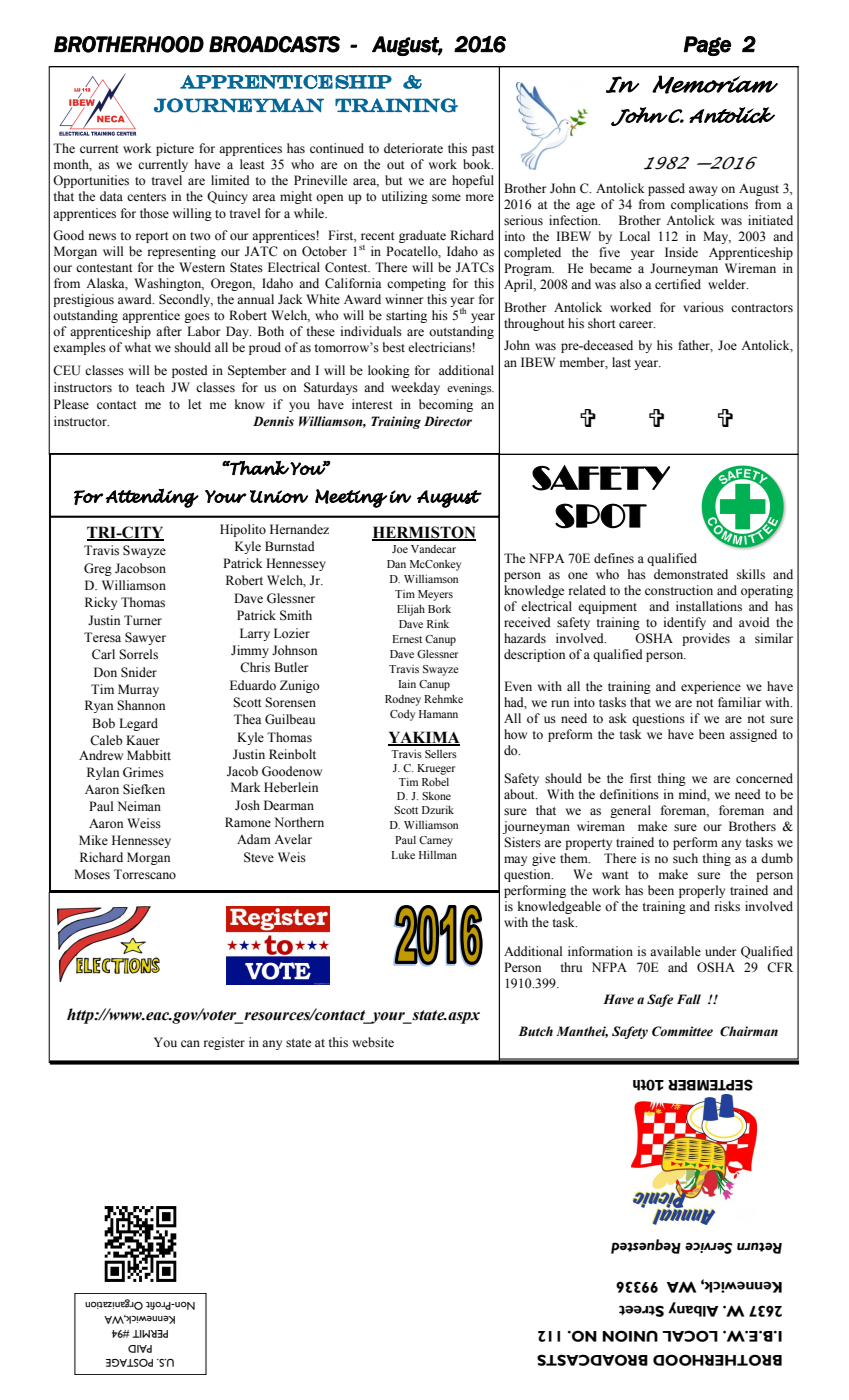 The height and width of the image is (1400, 849). I want to click on website, so click(373, 1042).
